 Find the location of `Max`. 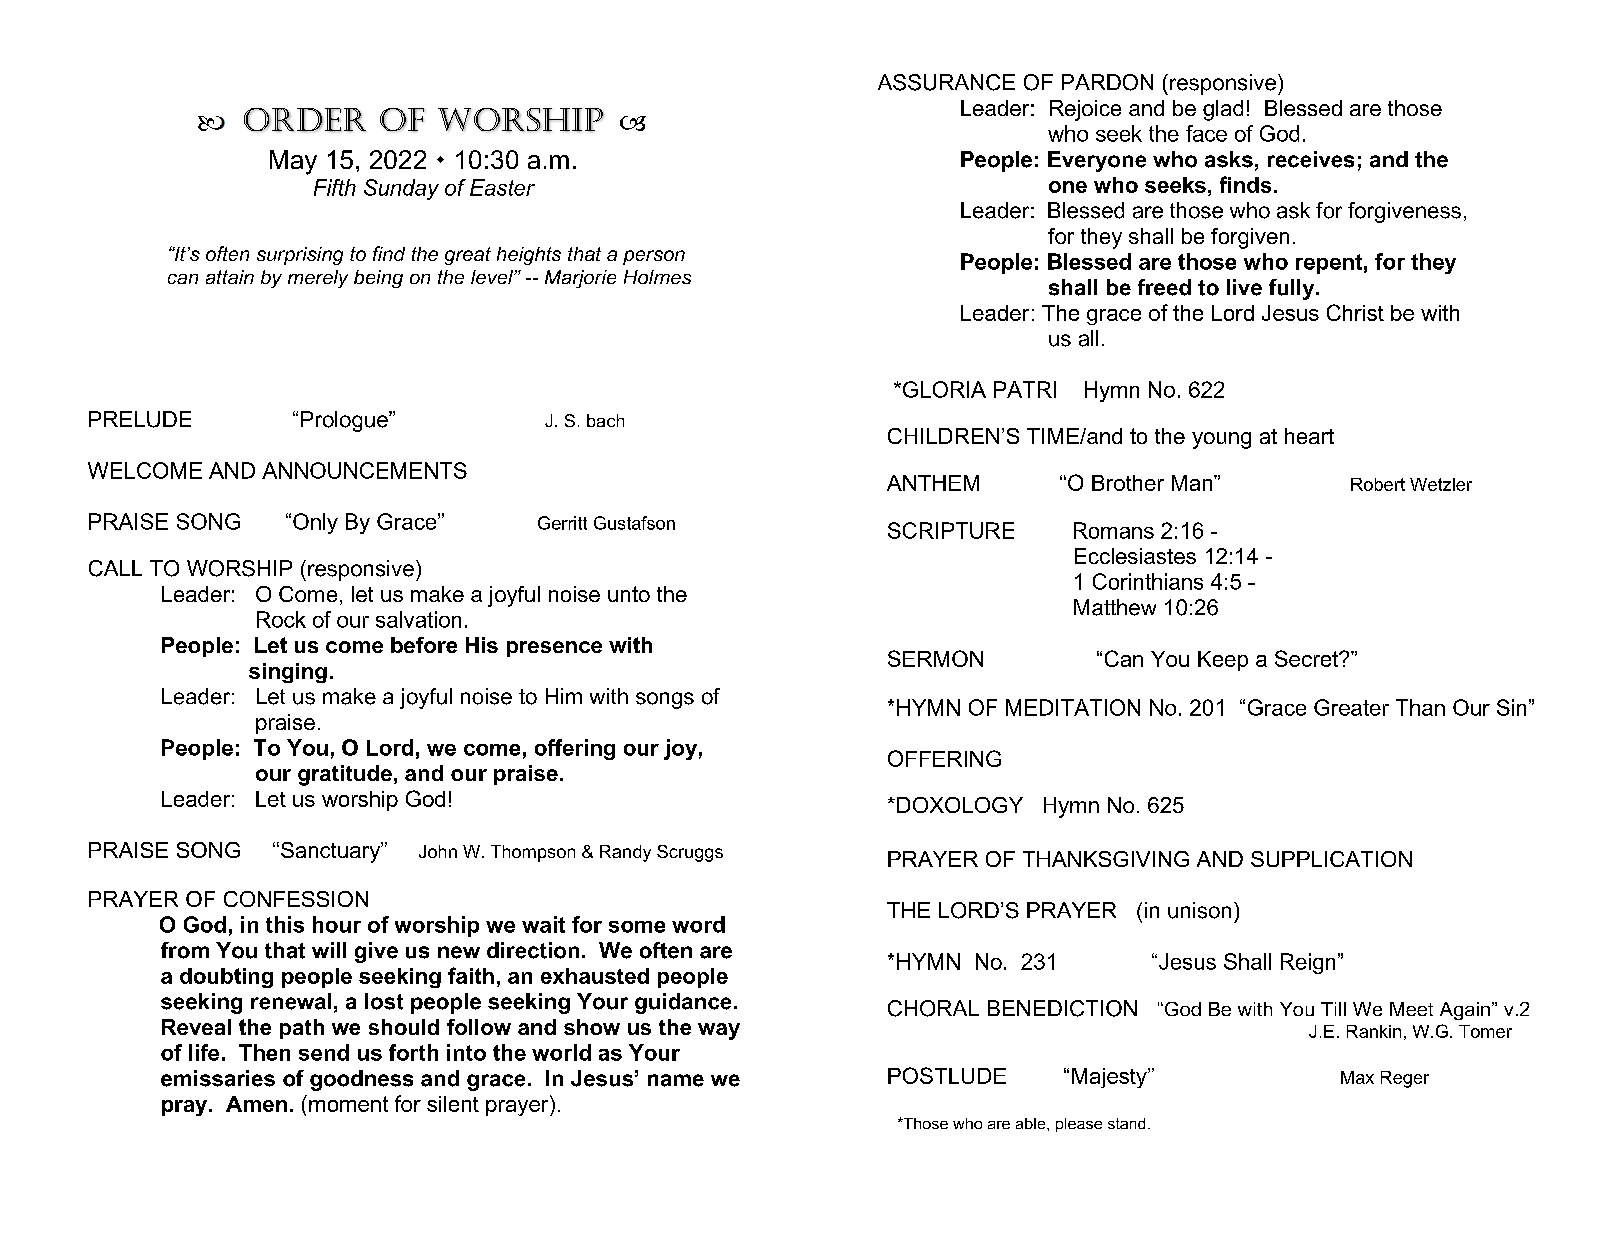

Max is located at coordinates (1357, 1077).
